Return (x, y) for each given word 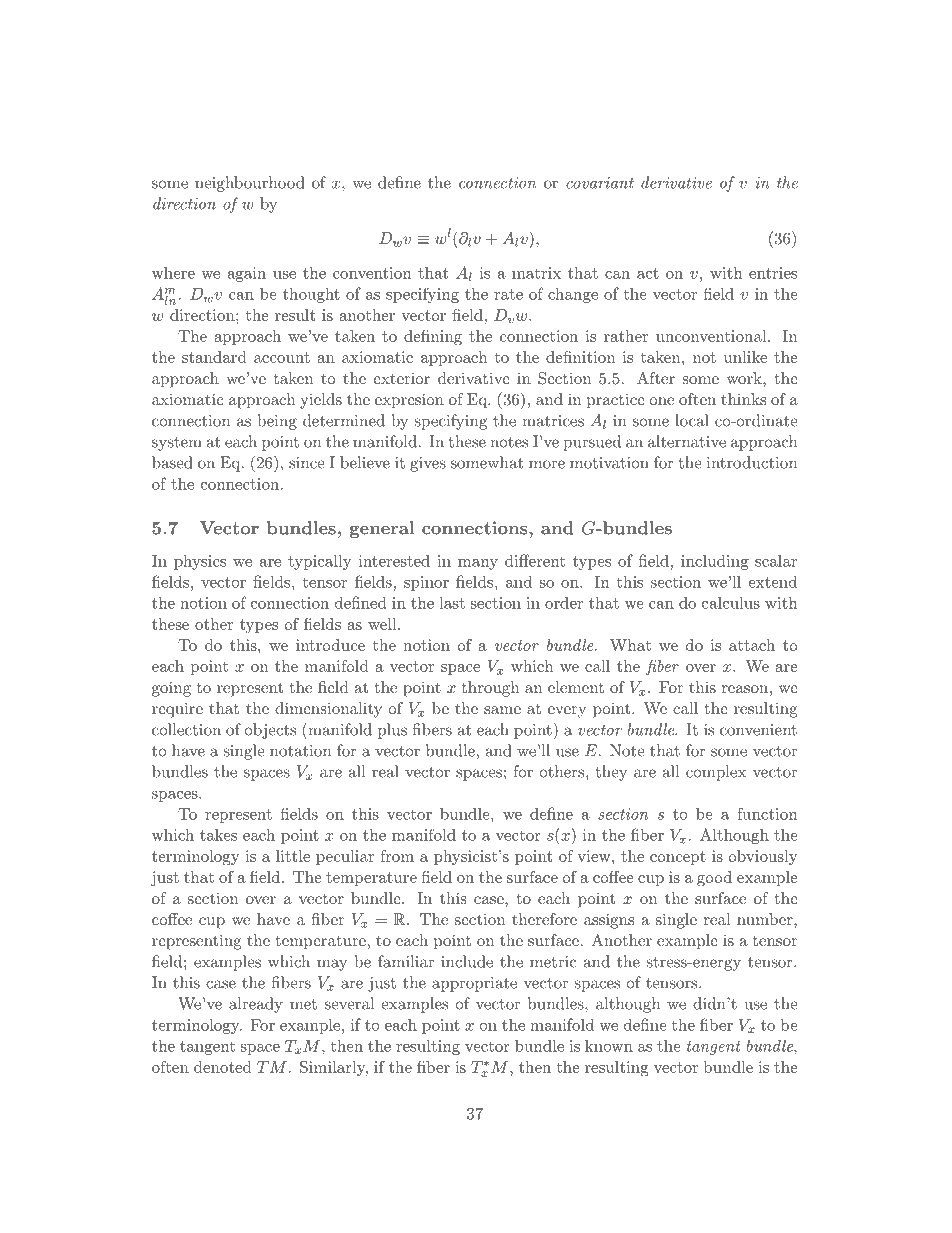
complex (716, 773)
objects (270, 731)
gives (428, 464)
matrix (536, 273)
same (502, 710)
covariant (600, 183)
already (256, 1005)
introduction (752, 462)
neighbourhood (250, 184)
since (307, 463)
